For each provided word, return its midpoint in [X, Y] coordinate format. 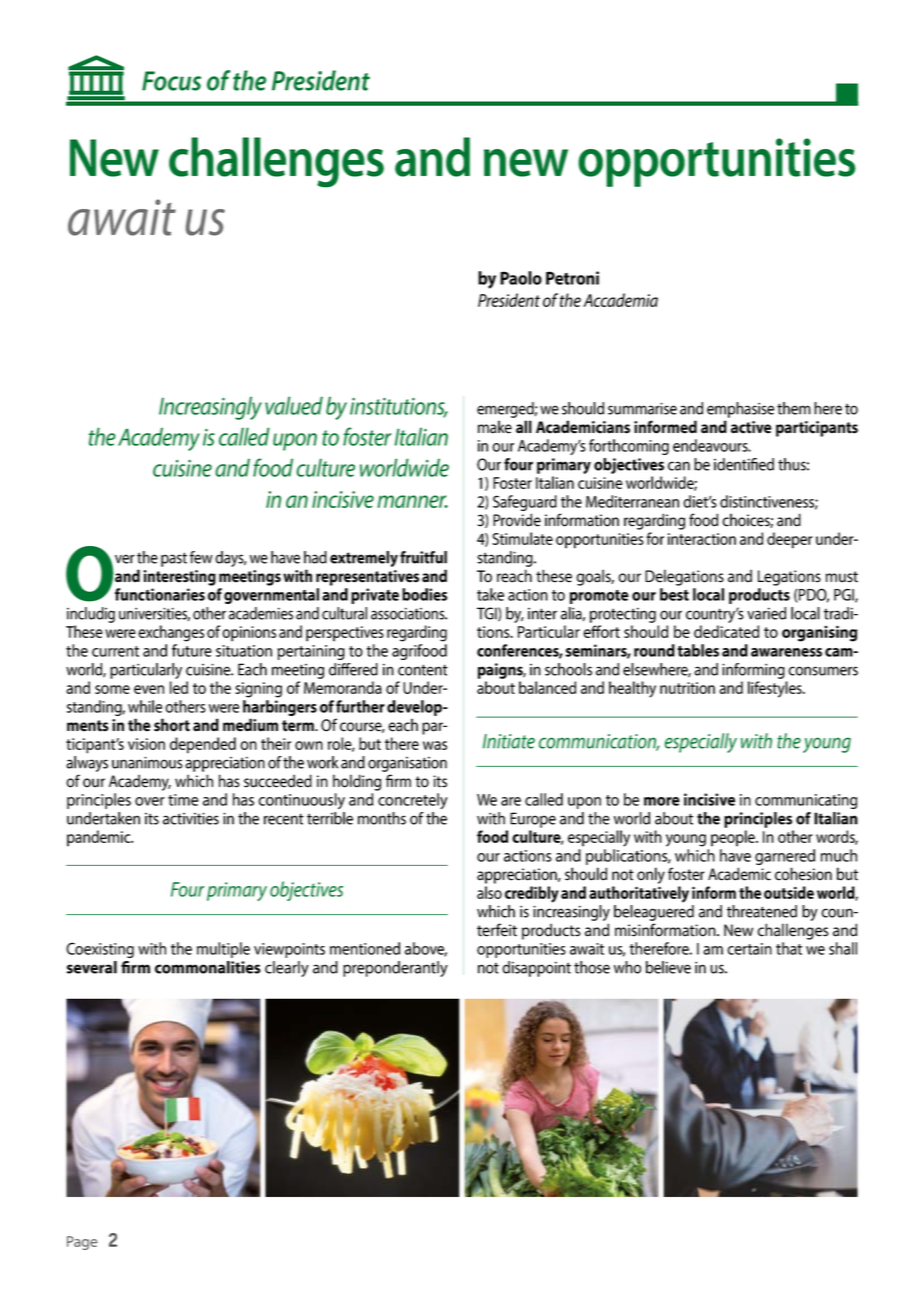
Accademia [620, 300]
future [192, 650]
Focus [171, 81]
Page [82, 1243]
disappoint [536, 969]
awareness [786, 652]
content [423, 670]
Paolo [521, 278]
